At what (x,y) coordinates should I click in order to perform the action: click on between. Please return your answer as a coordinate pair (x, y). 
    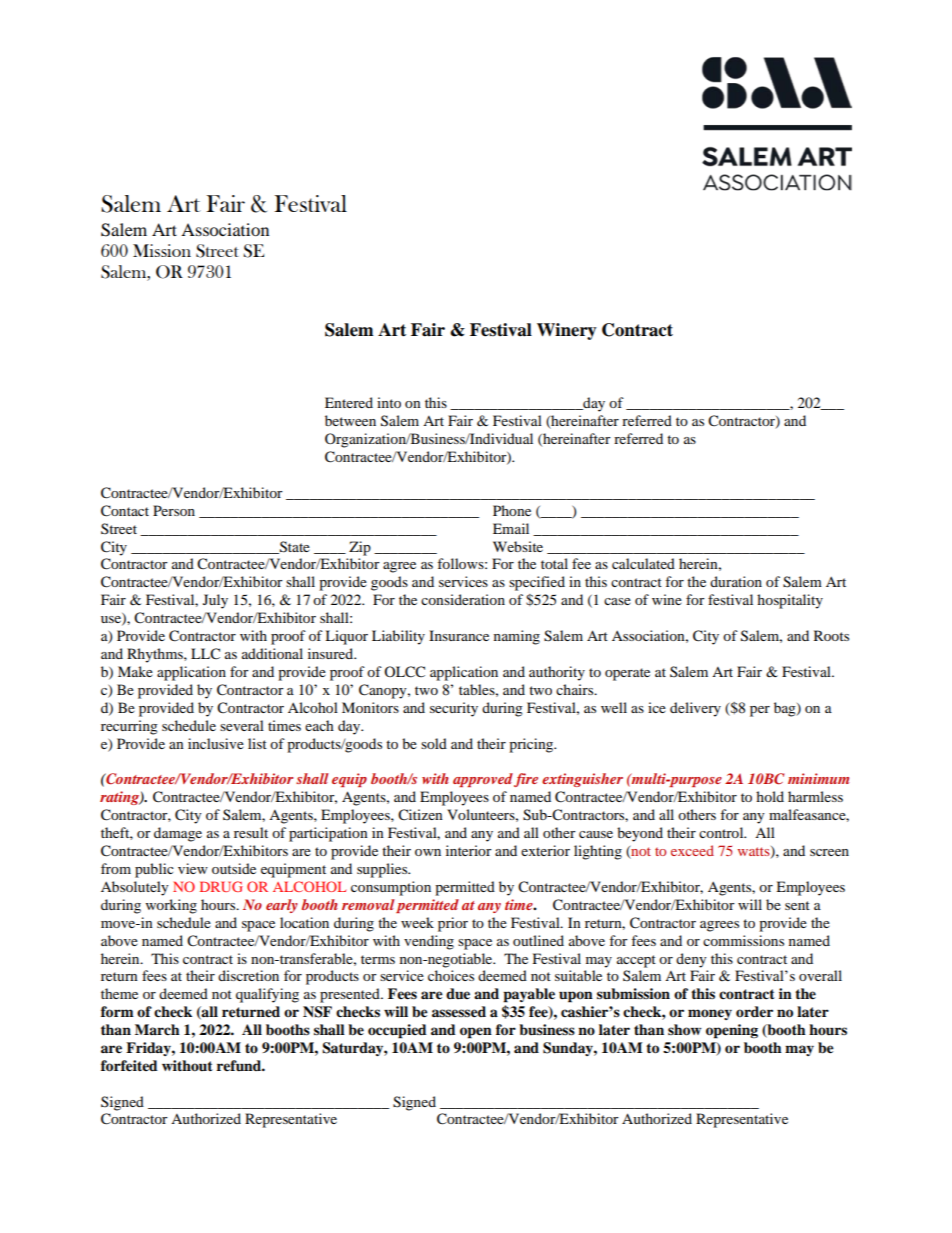
    Looking at the image, I should click on (350, 420).
